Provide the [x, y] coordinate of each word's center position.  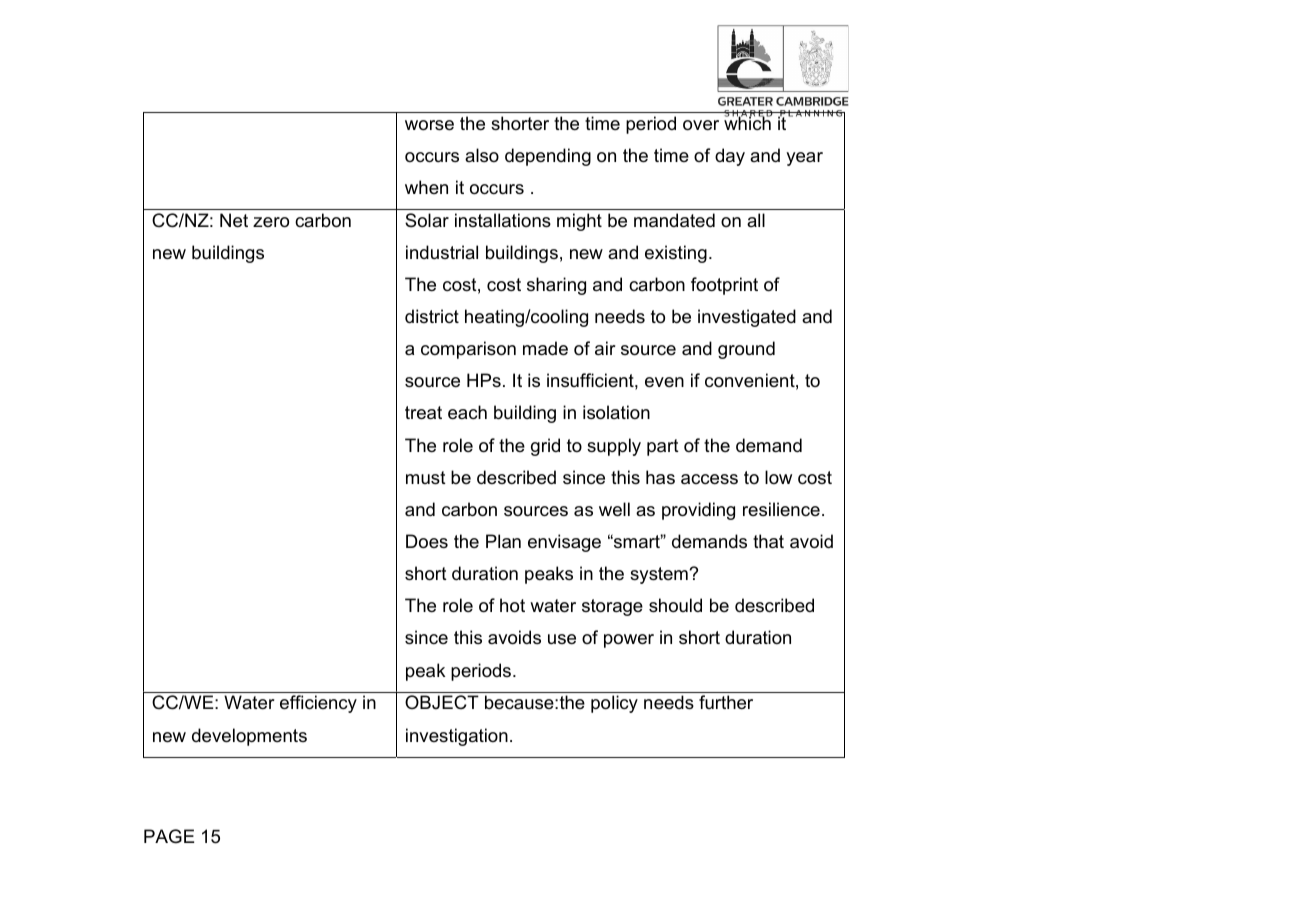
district [432, 316]
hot [512, 605]
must [426, 478]
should [675, 605]
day [730, 157]
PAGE [169, 836]
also [482, 155]
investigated [747, 318]
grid [545, 447]
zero [271, 222]
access [709, 479]
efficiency [318, 704]
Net [234, 220]
